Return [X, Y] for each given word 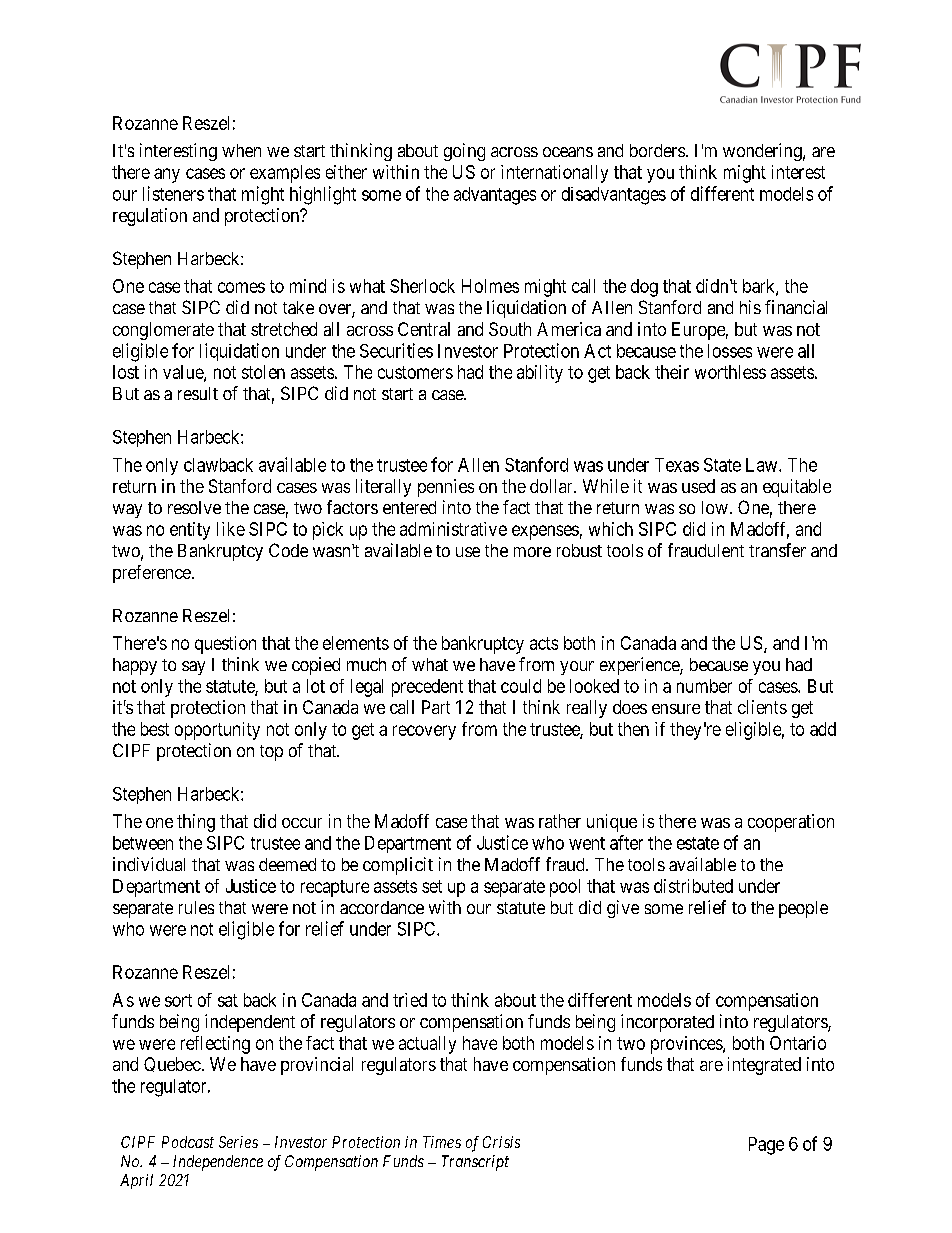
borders [657, 150]
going [464, 152]
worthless [730, 372]
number [704, 686]
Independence [218, 1163]
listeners [173, 193]
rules [196, 907]
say [193, 668]
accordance [382, 907]
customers [415, 372]
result [198, 393]
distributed [693, 886]
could [521, 686]
